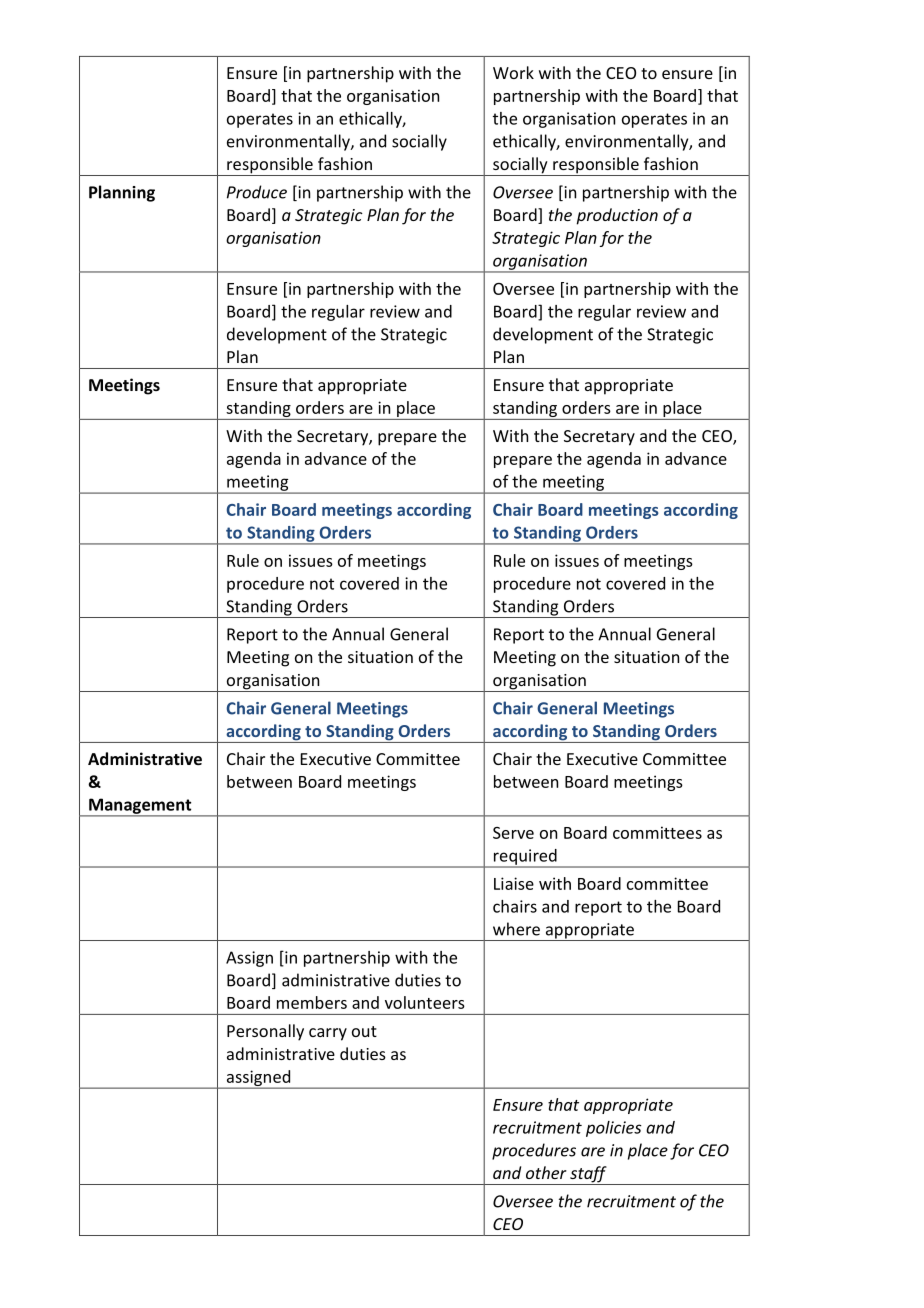  I want to click on Personally, so click(265, 1032).
